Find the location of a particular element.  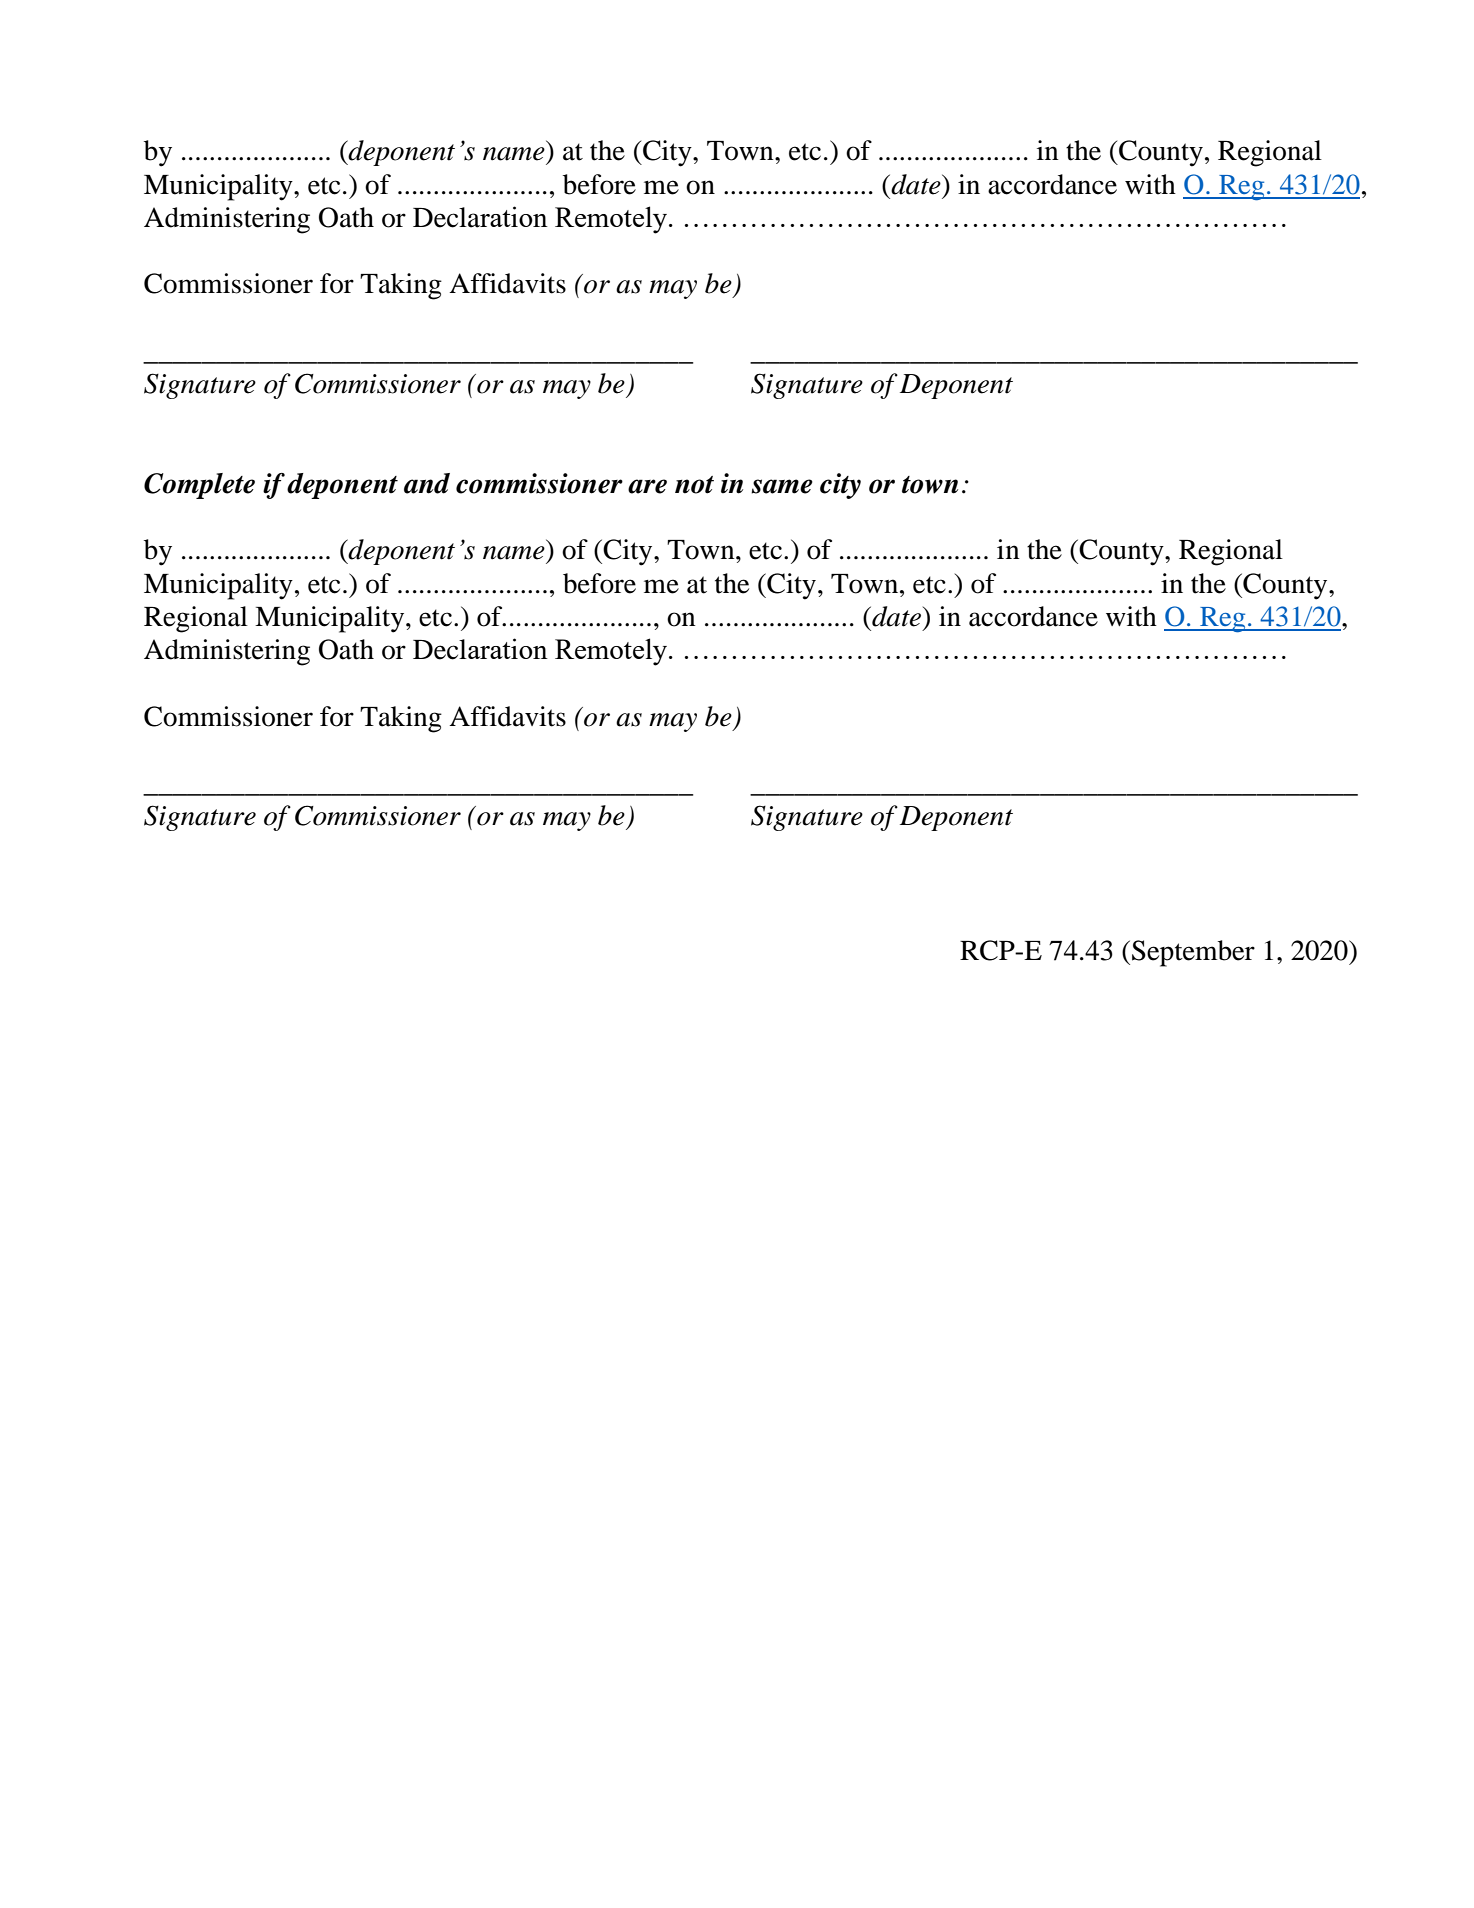

are is located at coordinates (647, 486).
